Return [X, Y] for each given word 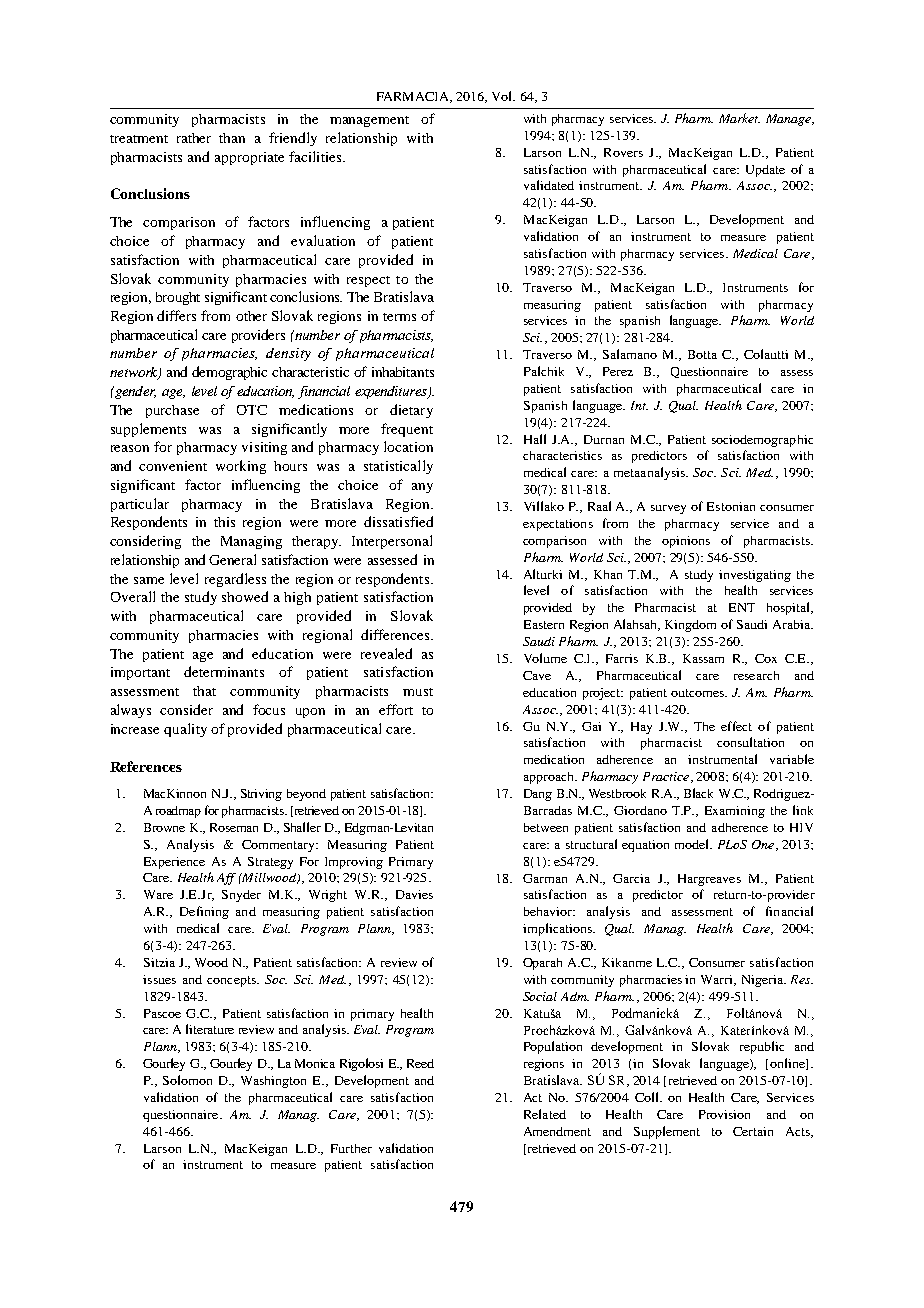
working [241, 467]
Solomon [187, 1080]
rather [194, 138]
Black [698, 793]
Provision [724, 1114]
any [422, 488]
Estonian [731, 506]
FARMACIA [414, 97]
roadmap [178, 812]
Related [545, 1114]
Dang [538, 795]
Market [739, 118]
